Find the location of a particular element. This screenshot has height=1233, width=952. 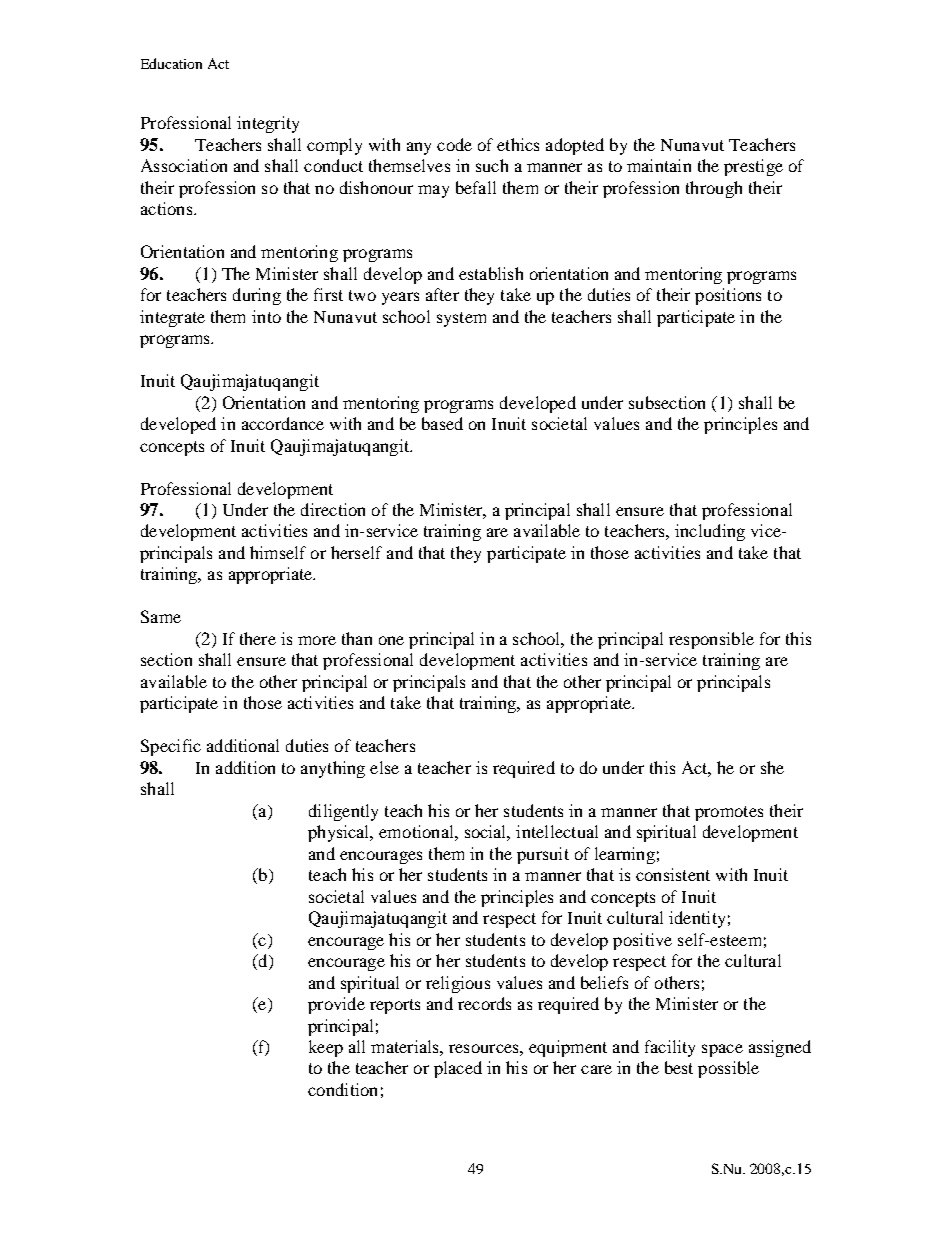

code is located at coordinates (454, 144).
